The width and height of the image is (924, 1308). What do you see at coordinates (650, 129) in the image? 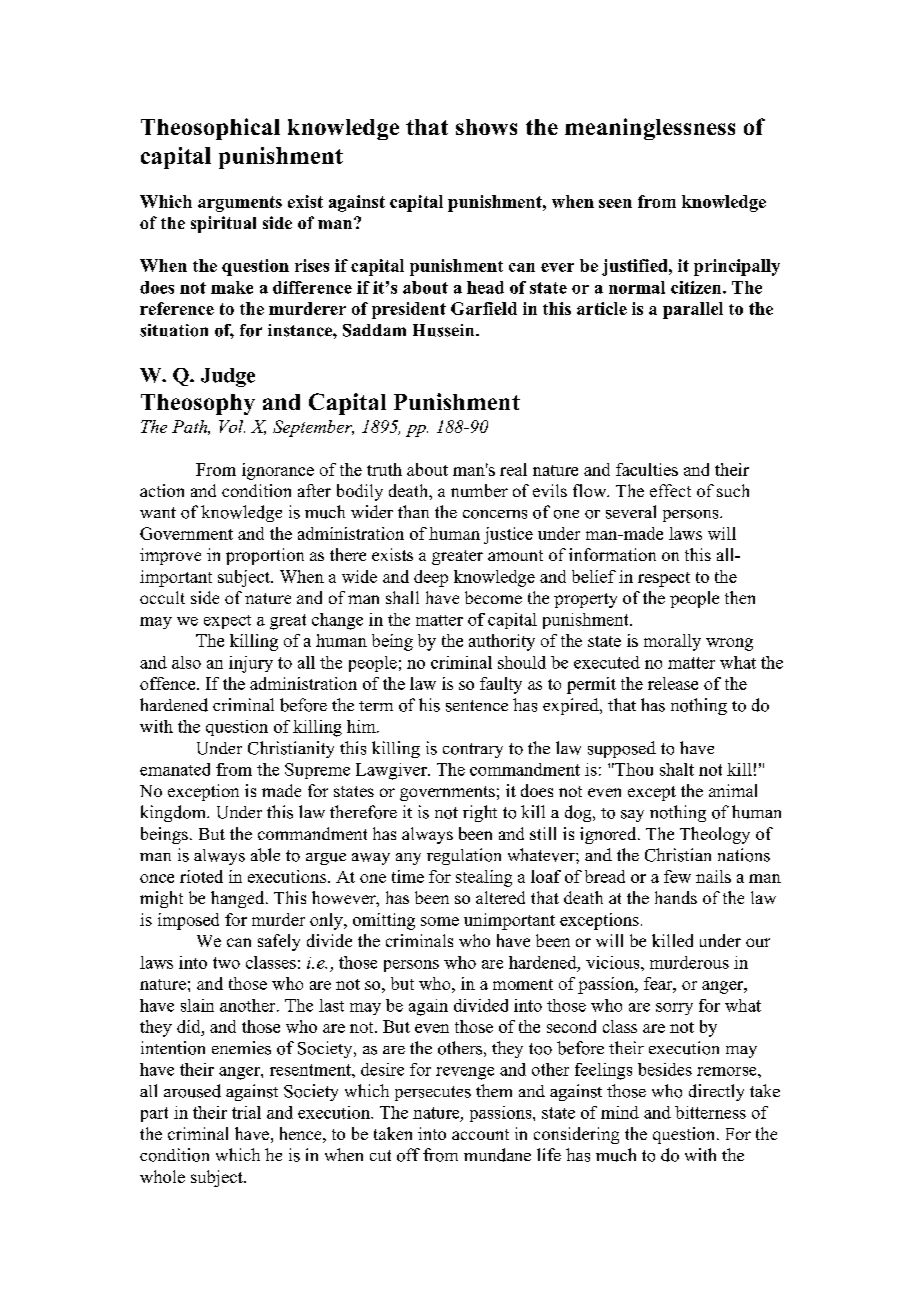
I see `meaninglessness` at bounding box center [650, 129].
